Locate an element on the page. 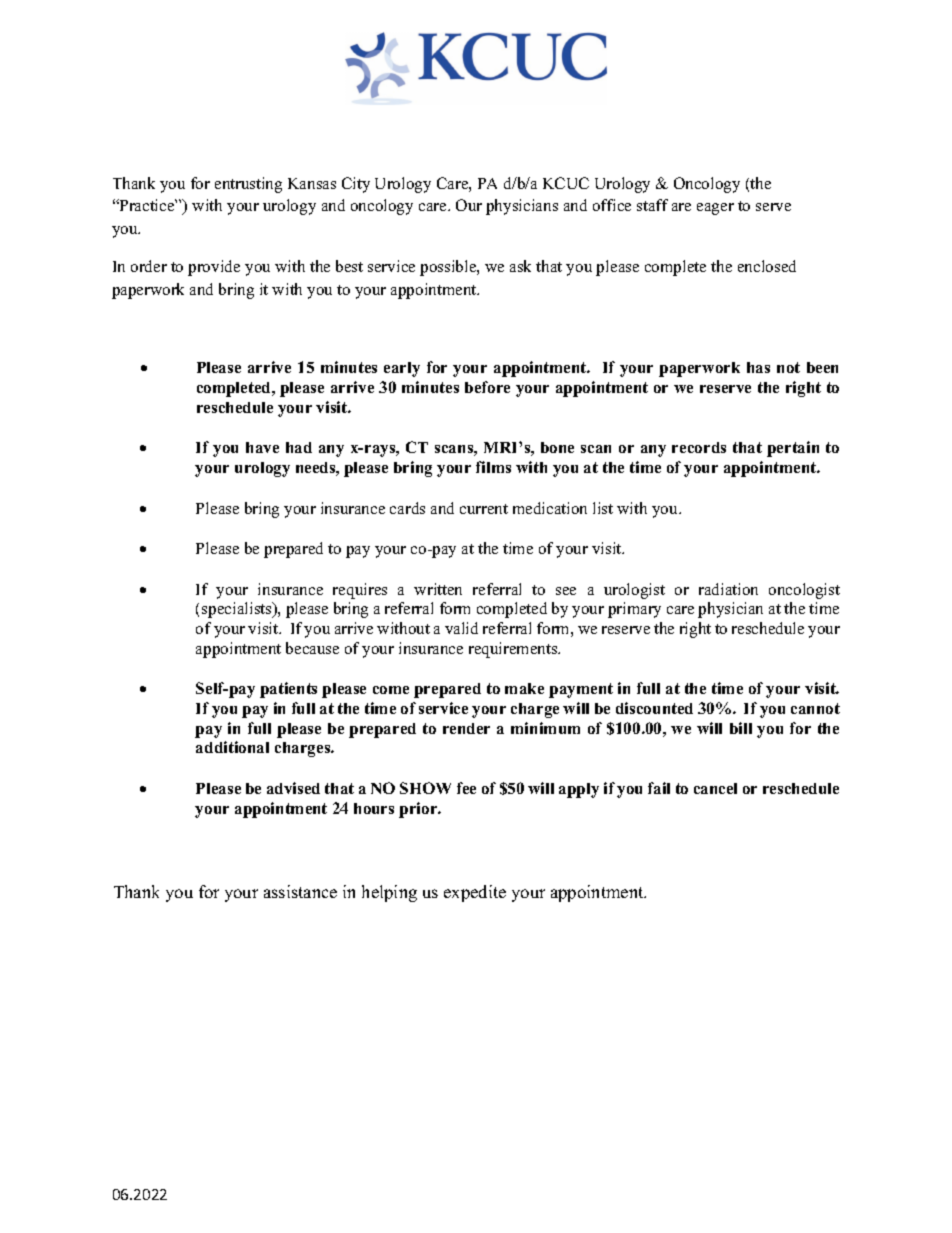  eager is located at coordinates (715, 209).
